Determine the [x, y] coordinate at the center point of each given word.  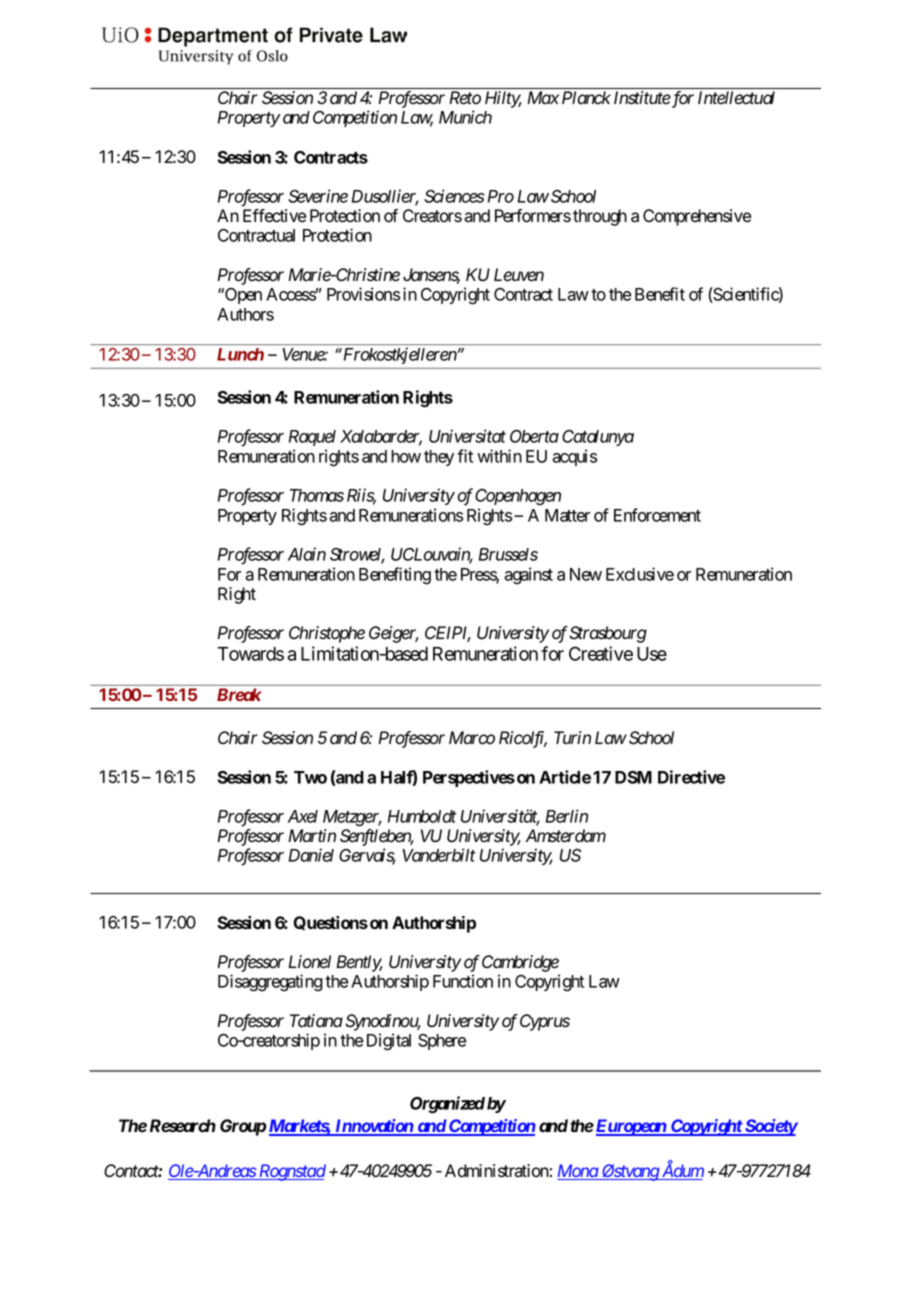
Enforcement [657, 515]
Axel [303, 816]
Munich [465, 117]
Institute [642, 98]
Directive [691, 777]
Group [243, 1127]
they [439, 458]
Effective [274, 216]
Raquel [312, 438]
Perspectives [469, 778]
